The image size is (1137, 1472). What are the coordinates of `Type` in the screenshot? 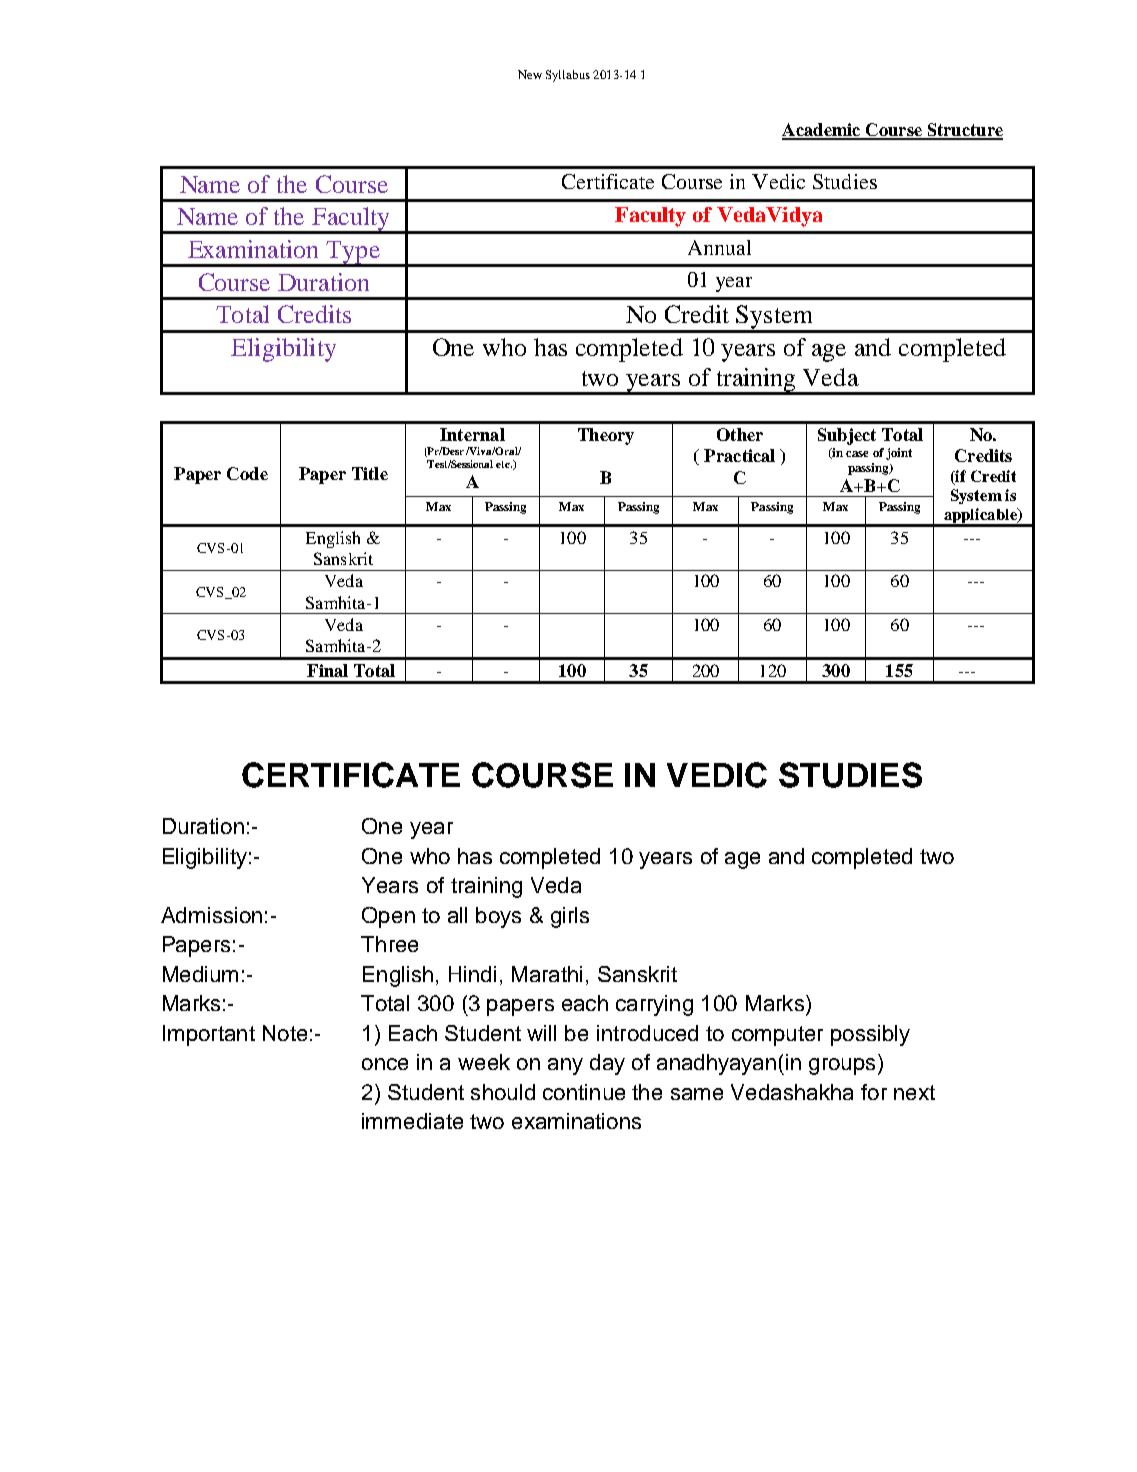 It's located at (353, 253).
